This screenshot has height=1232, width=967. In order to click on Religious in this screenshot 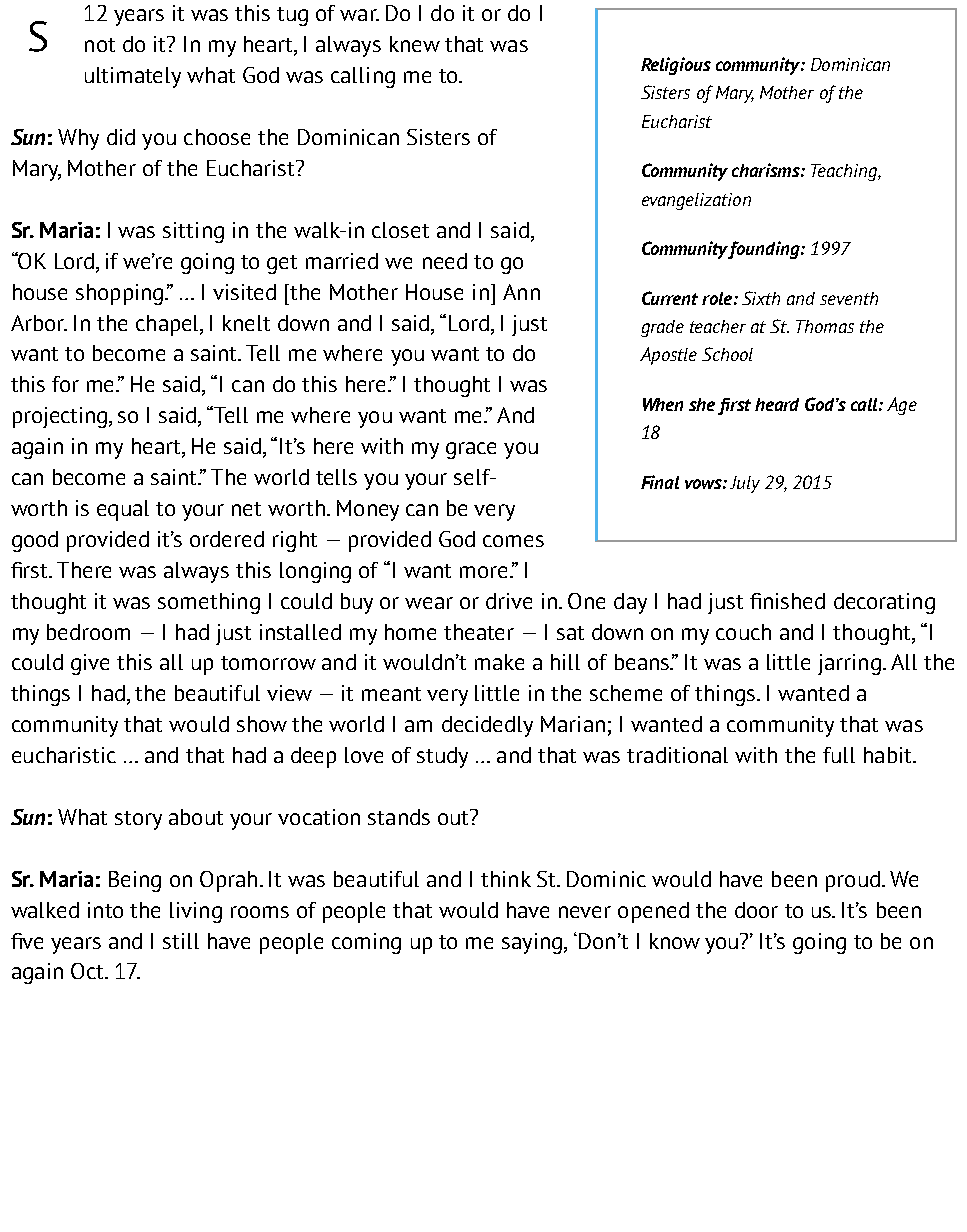, I will do `click(676, 66)`.
